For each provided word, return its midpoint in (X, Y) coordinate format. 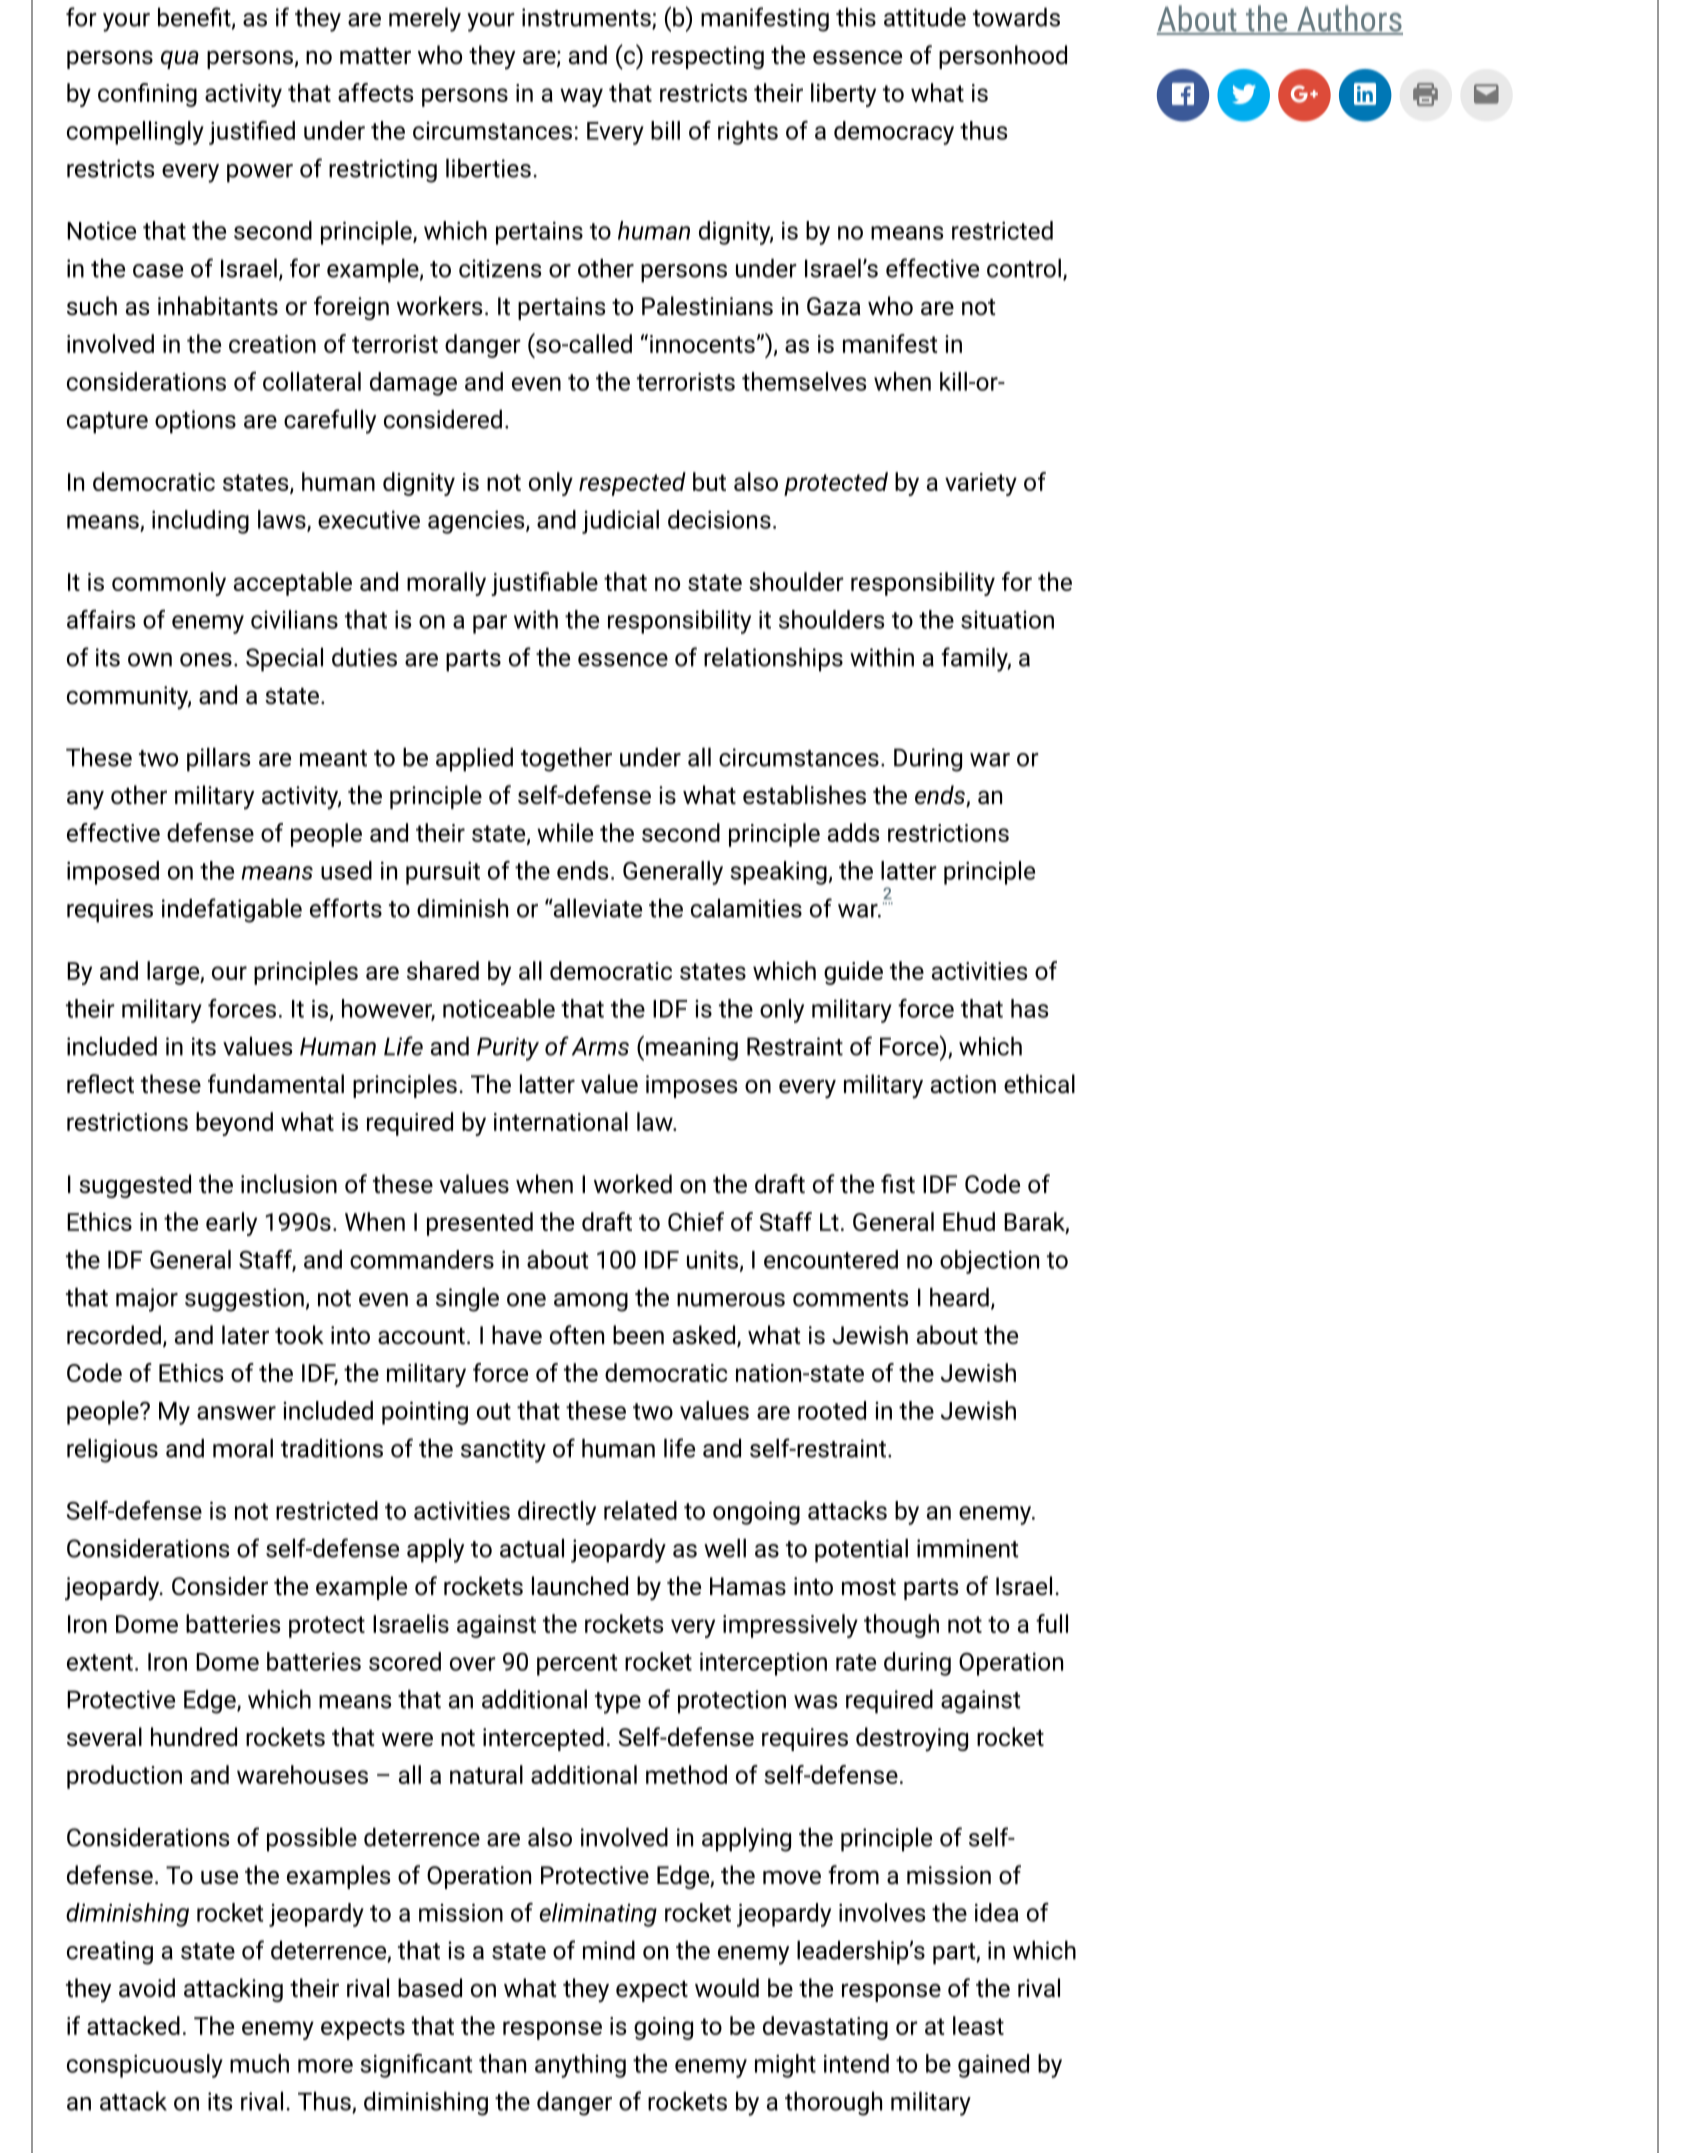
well (725, 1548)
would (727, 1988)
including (200, 522)
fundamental (276, 1084)
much (259, 2063)
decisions (719, 519)
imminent (967, 1548)
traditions (332, 1448)
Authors (1349, 19)
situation (1007, 620)
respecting (708, 57)
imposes (691, 1086)
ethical (1039, 1084)
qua (180, 59)
